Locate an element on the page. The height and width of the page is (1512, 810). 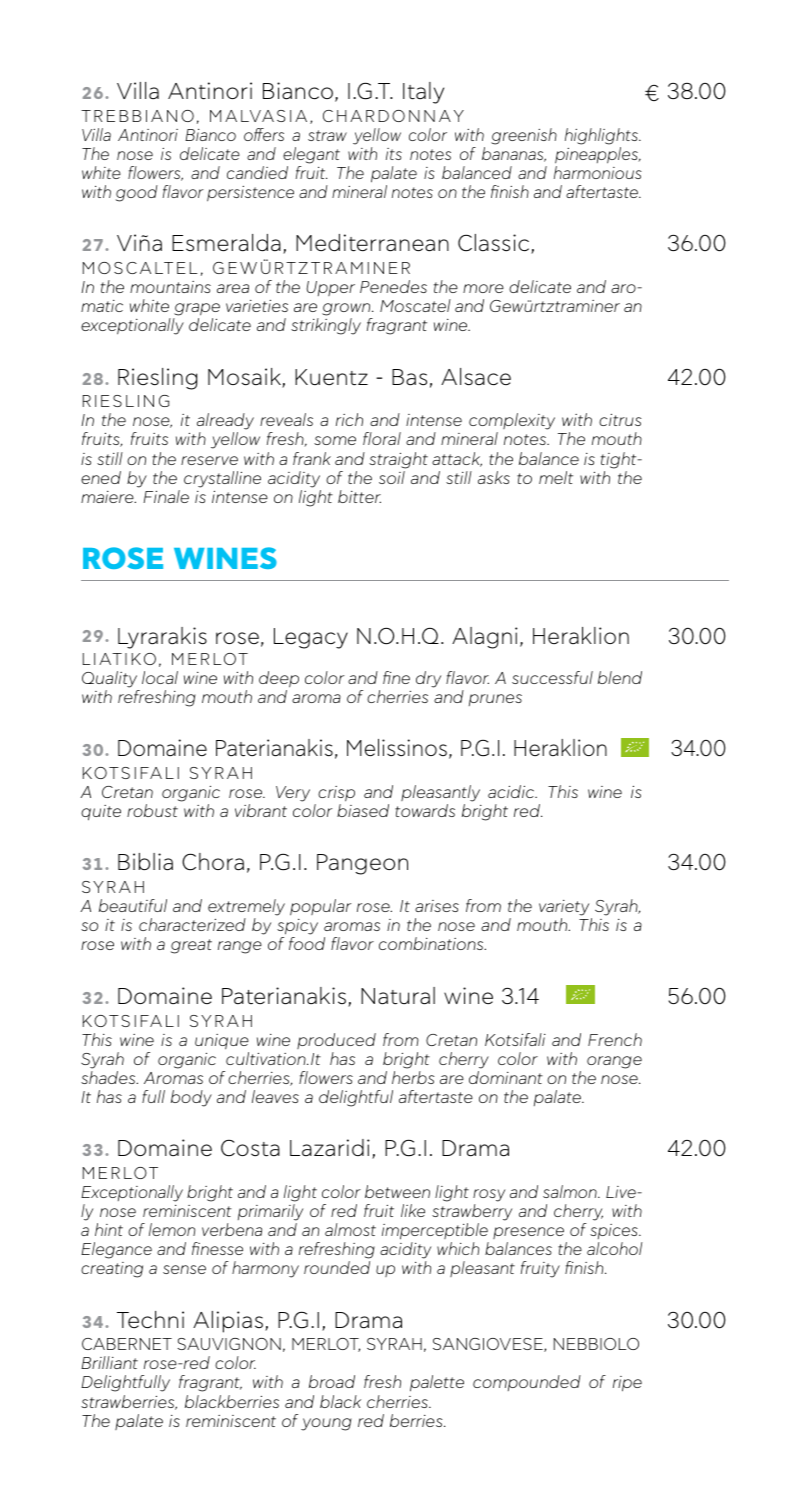
melt is located at coordinates (556, 477).
